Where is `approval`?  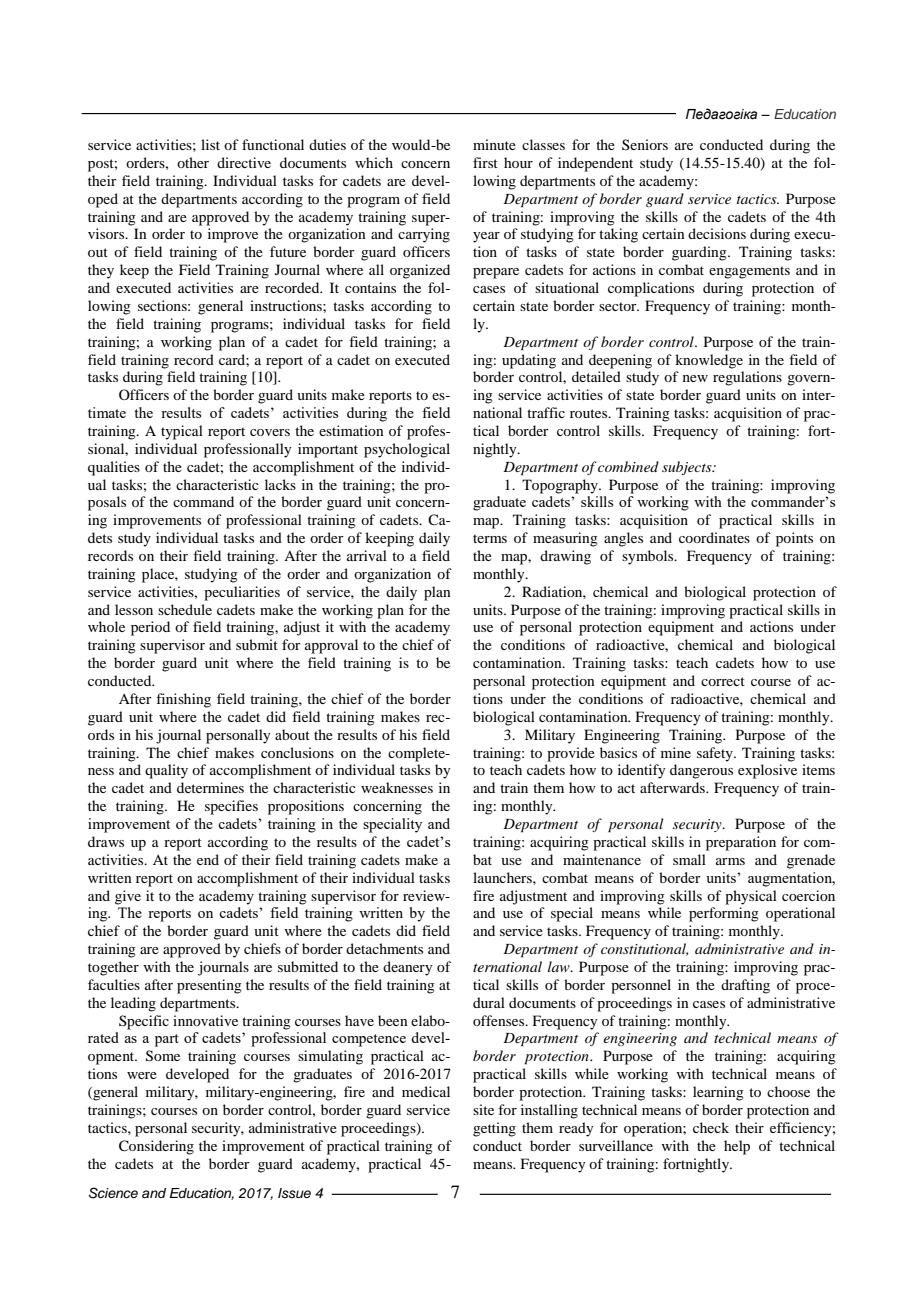 approval is located at coordinates (331, 646).
